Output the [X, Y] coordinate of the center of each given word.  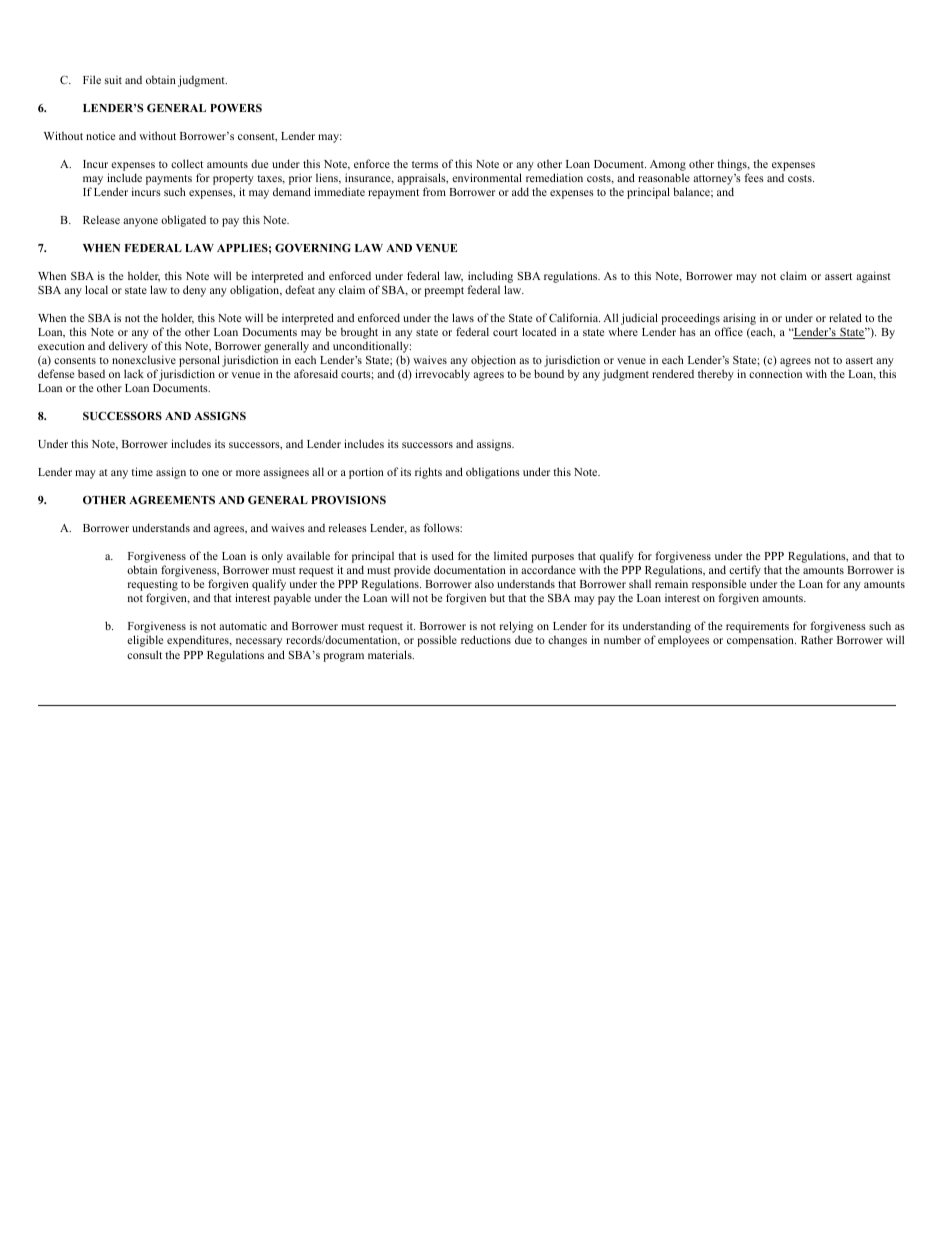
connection [775, 373]
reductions [486, 639]
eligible [145, 641]
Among [668, 167]
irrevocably [442, 375]
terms [425, 164]
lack [134, 373]
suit [113, 80]
